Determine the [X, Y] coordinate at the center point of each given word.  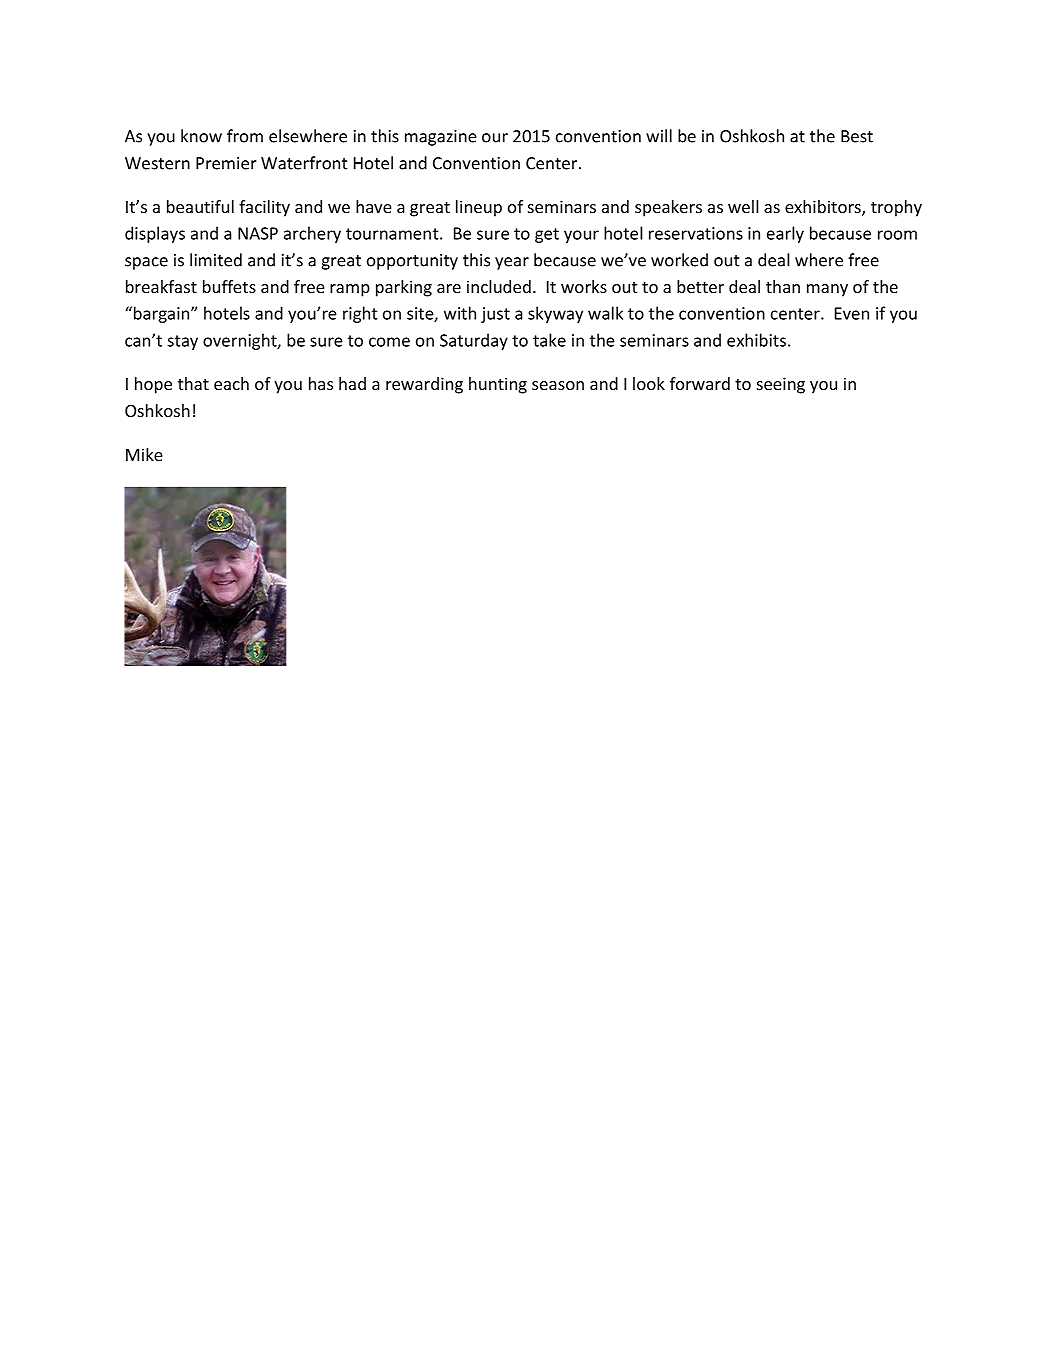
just [495, 315]
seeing [781, 385]
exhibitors [824, 208]
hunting [498, 385]
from [245, 136]
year [512, 263]
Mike [144, 454]
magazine [441, 138]
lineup [479, 208]
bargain [161, 314]
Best [857, 136]
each [231, 383]
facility [264, 208]
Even [852, 313]
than [783, 286]
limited [216, 260]
